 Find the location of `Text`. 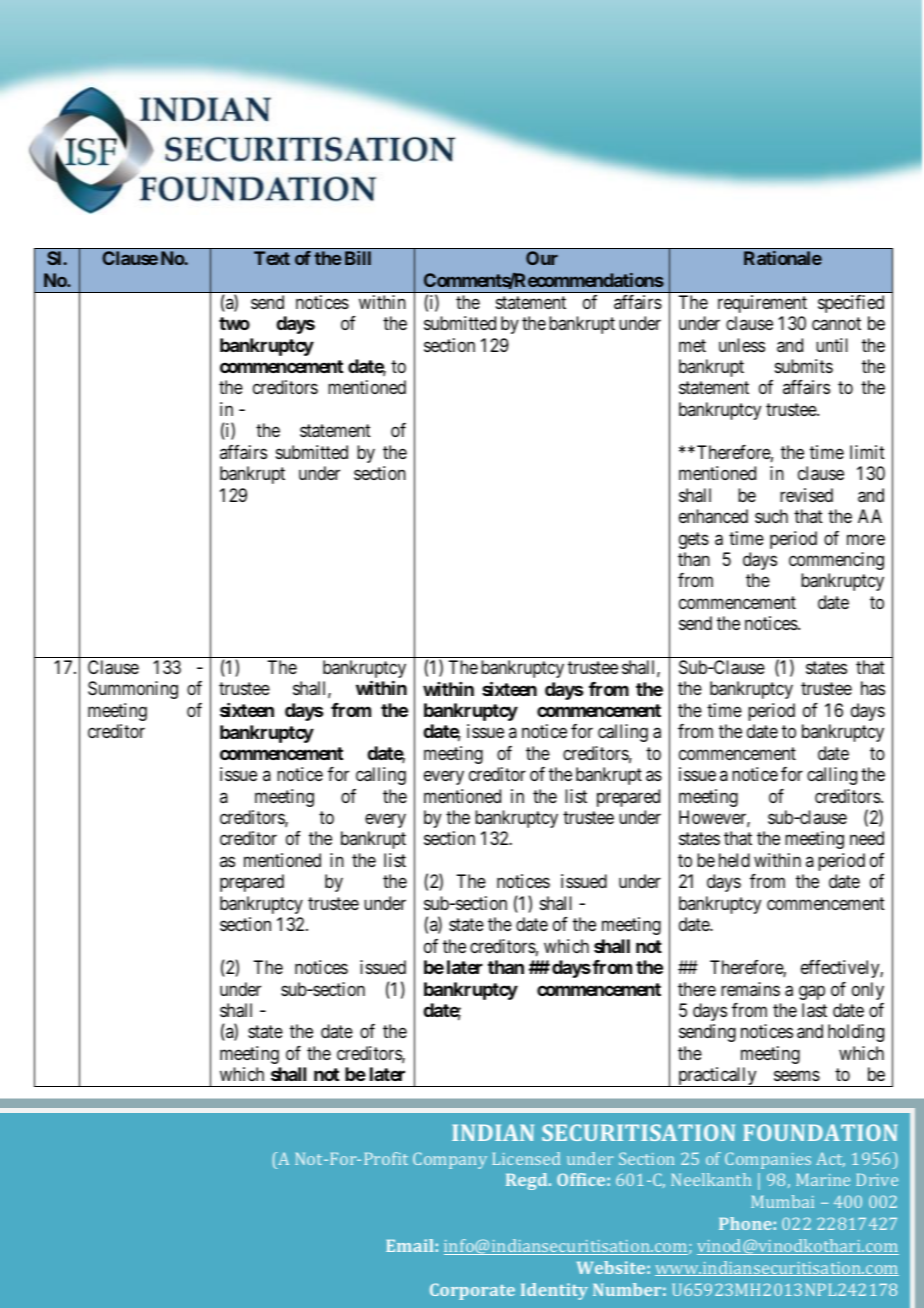

Text is located at coordinates (272, 258).
